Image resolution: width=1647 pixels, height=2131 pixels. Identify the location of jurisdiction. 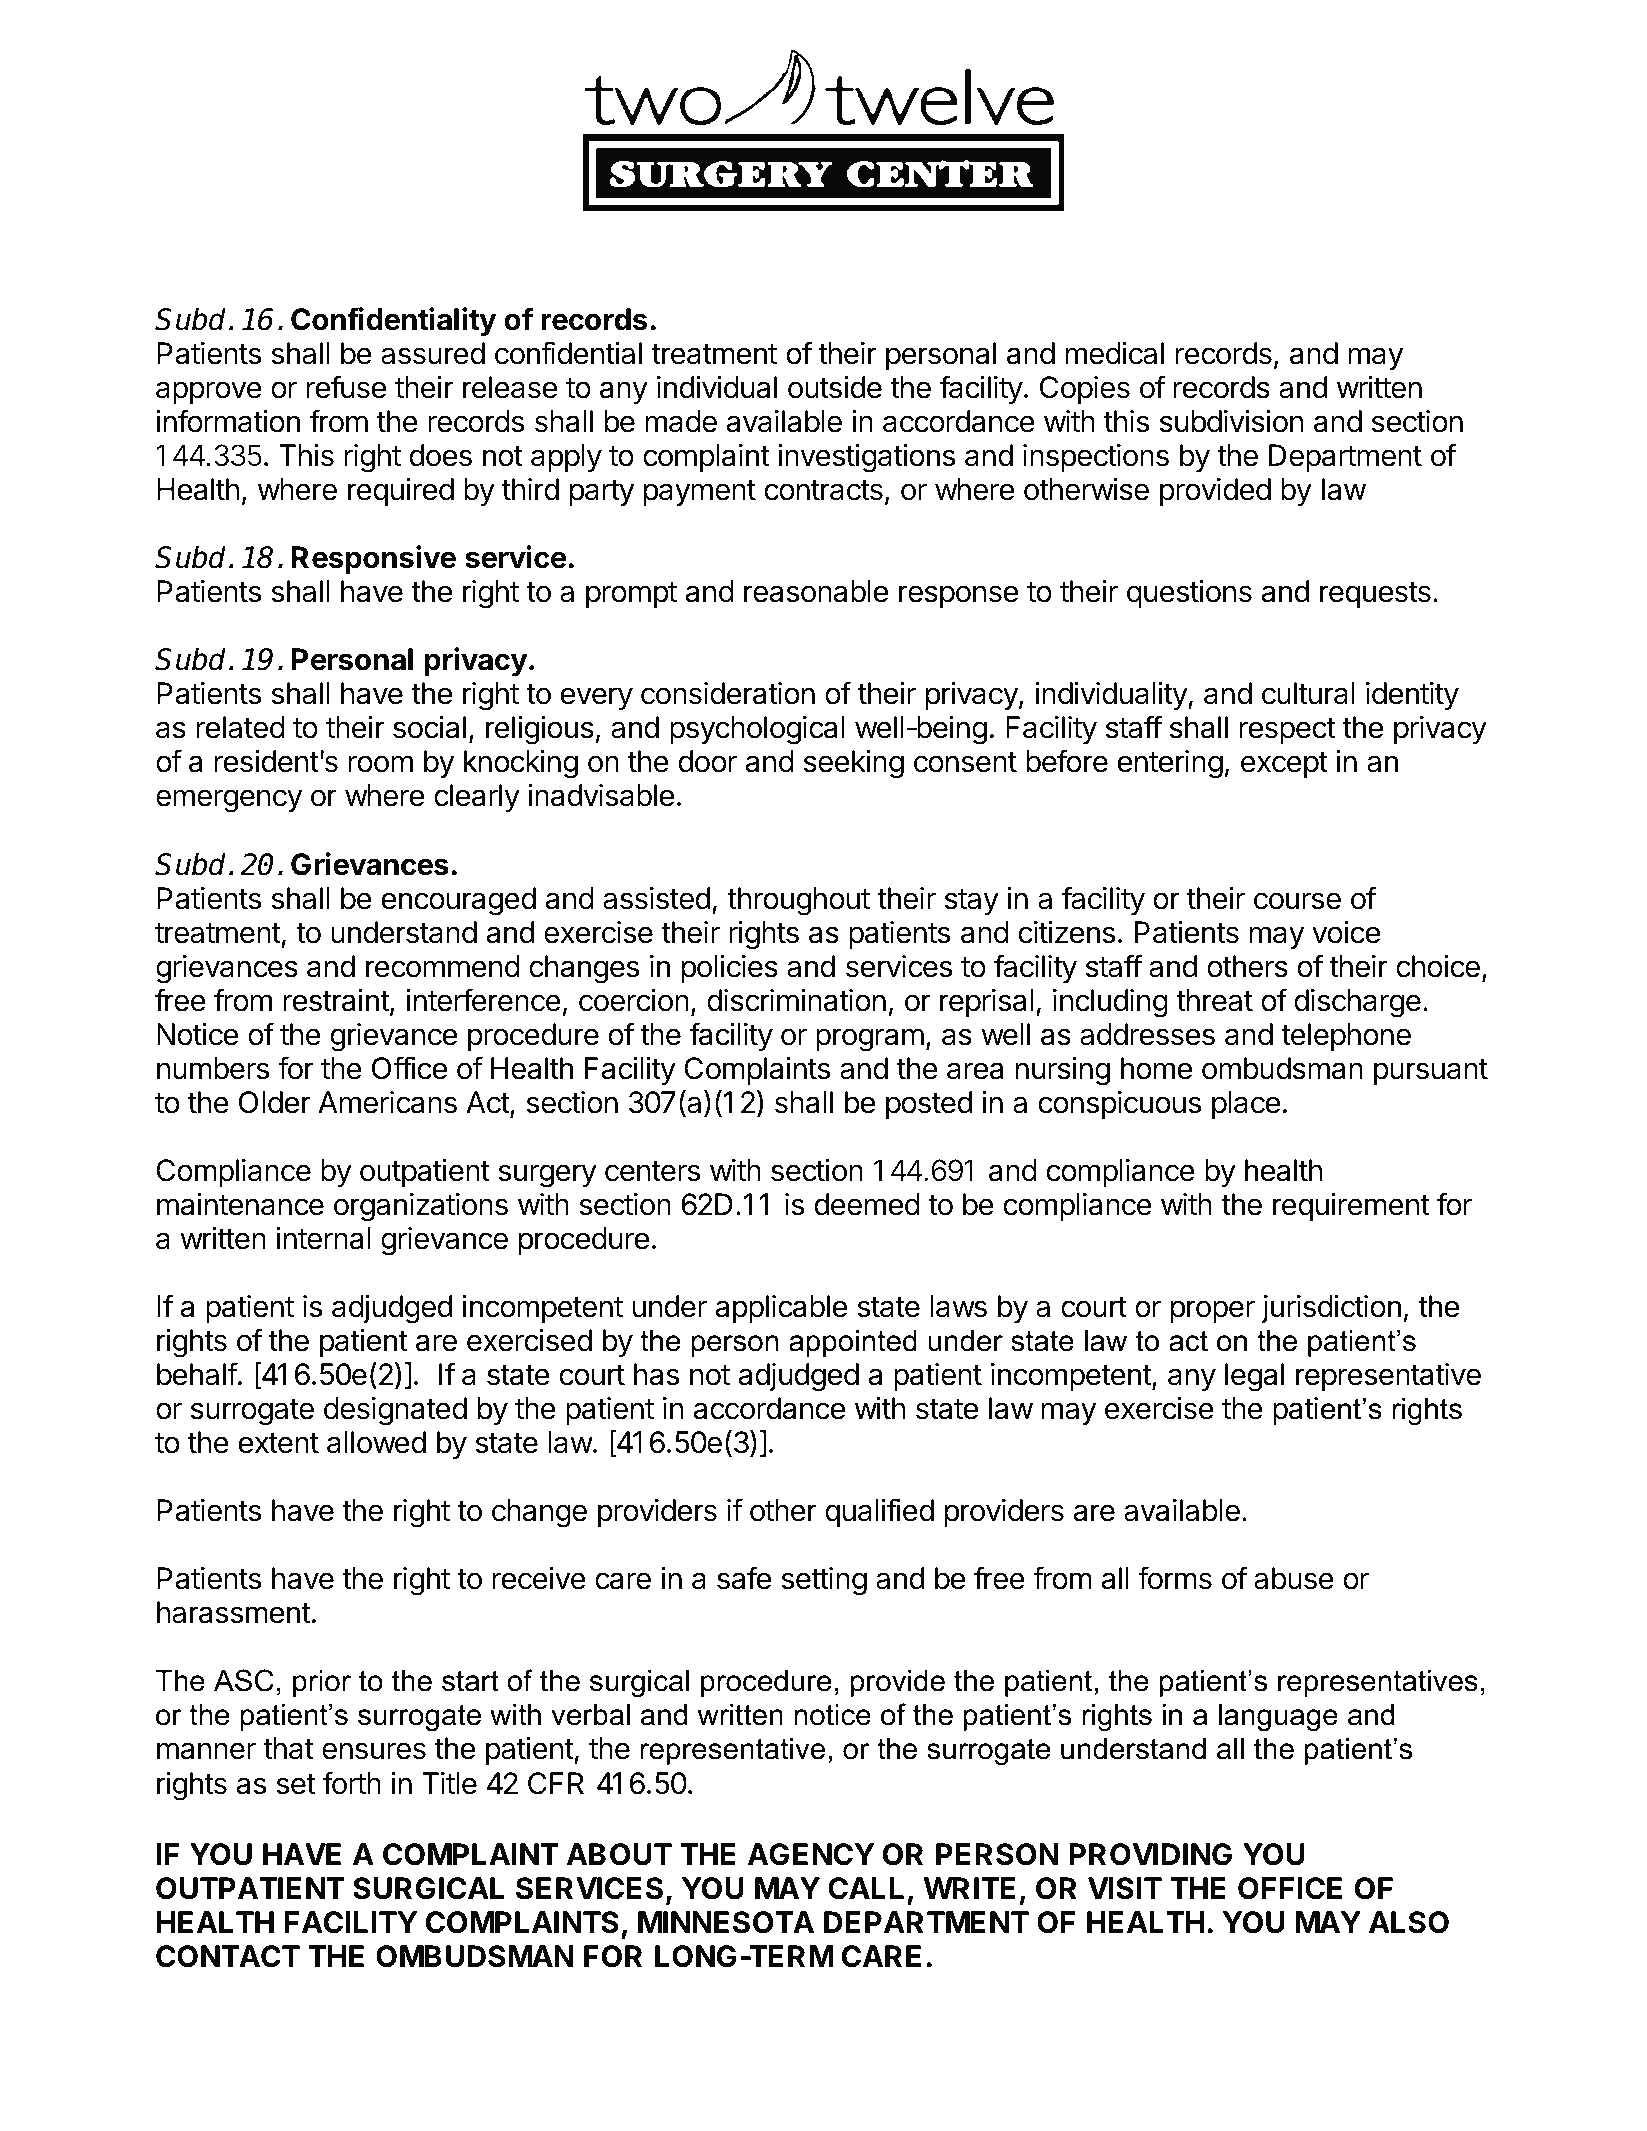
(1331, 1309).
